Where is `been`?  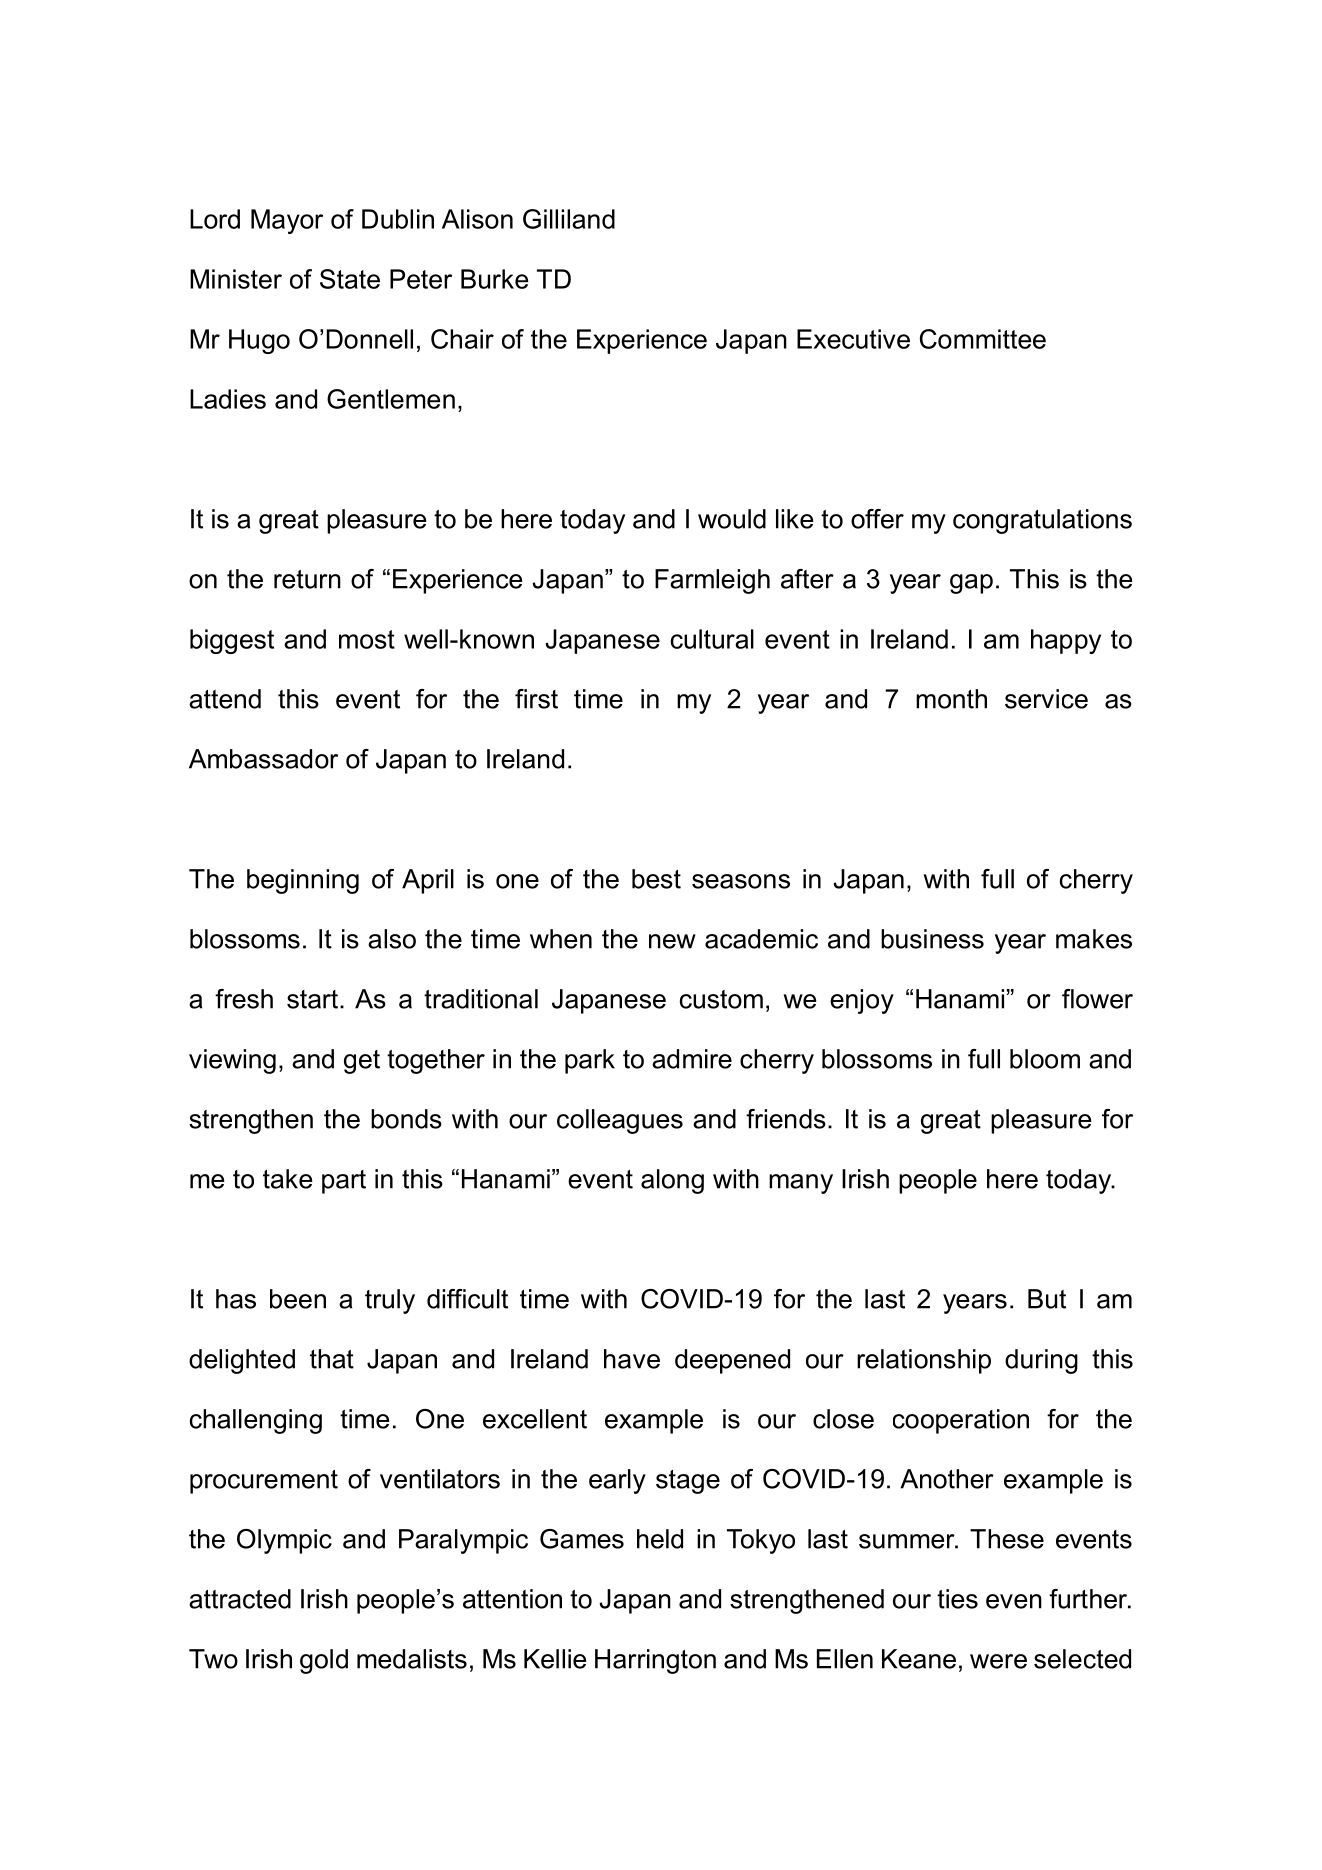 been is located at coordinates (298, 1299).
